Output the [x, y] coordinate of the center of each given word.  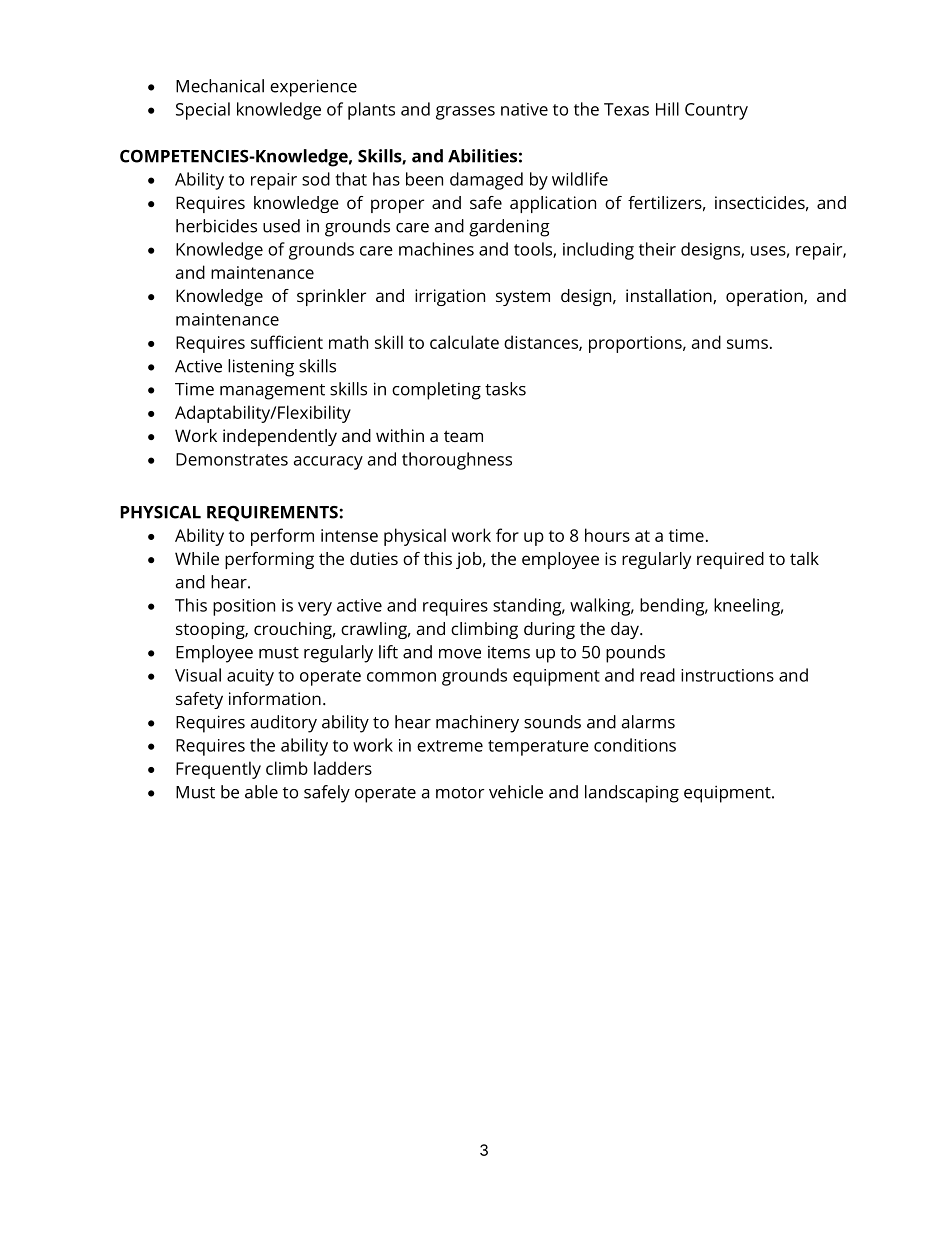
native [524, 109]
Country [716, 111]
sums [747, 344]
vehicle [516, 792]
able [261, 792]
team [463, 436]
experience [313, 88]
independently [280, 437]
